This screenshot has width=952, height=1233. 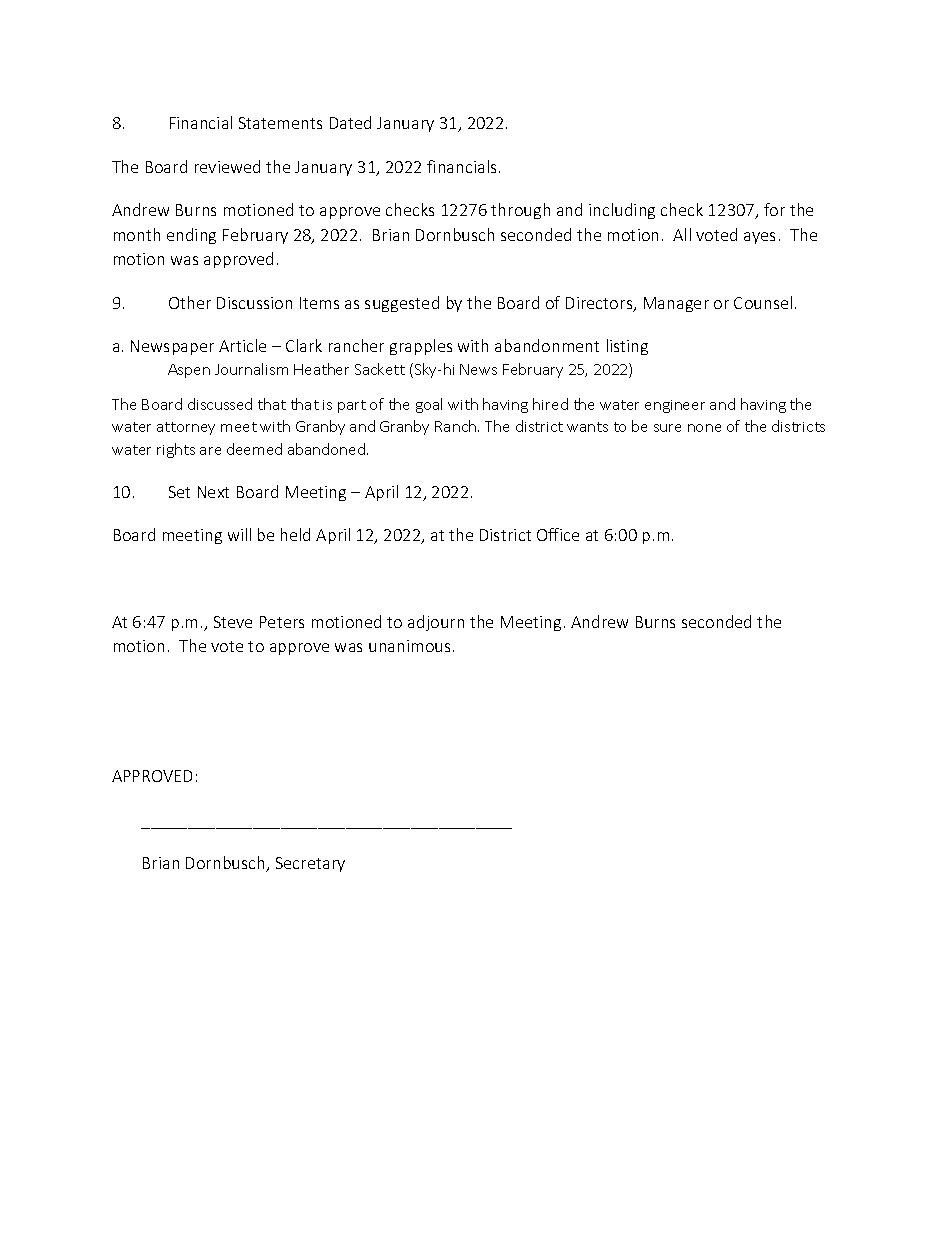 I want to click on Steve, so click(x=233, y=622).
